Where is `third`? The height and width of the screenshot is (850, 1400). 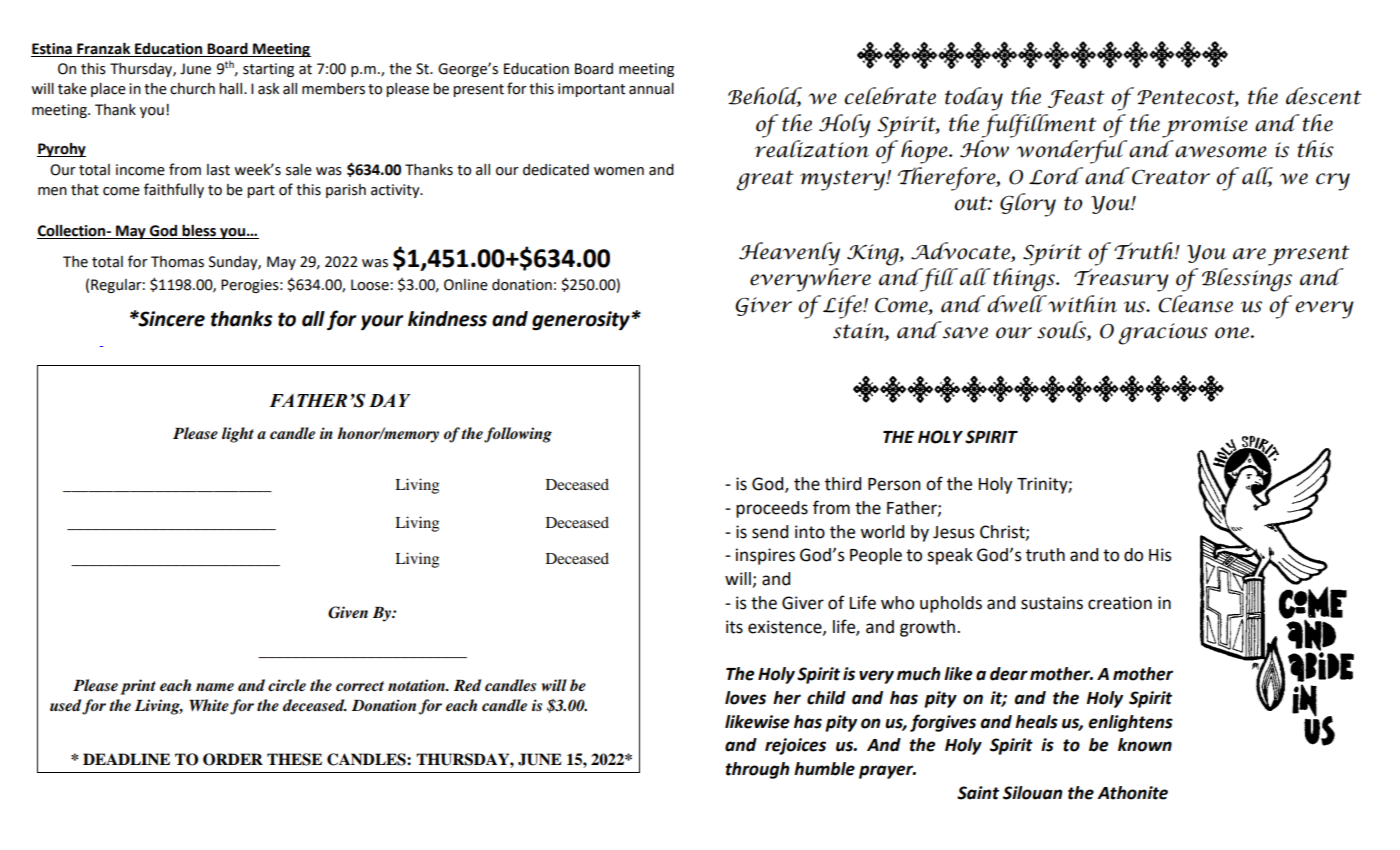 third is located at coordinates (843, 484).
